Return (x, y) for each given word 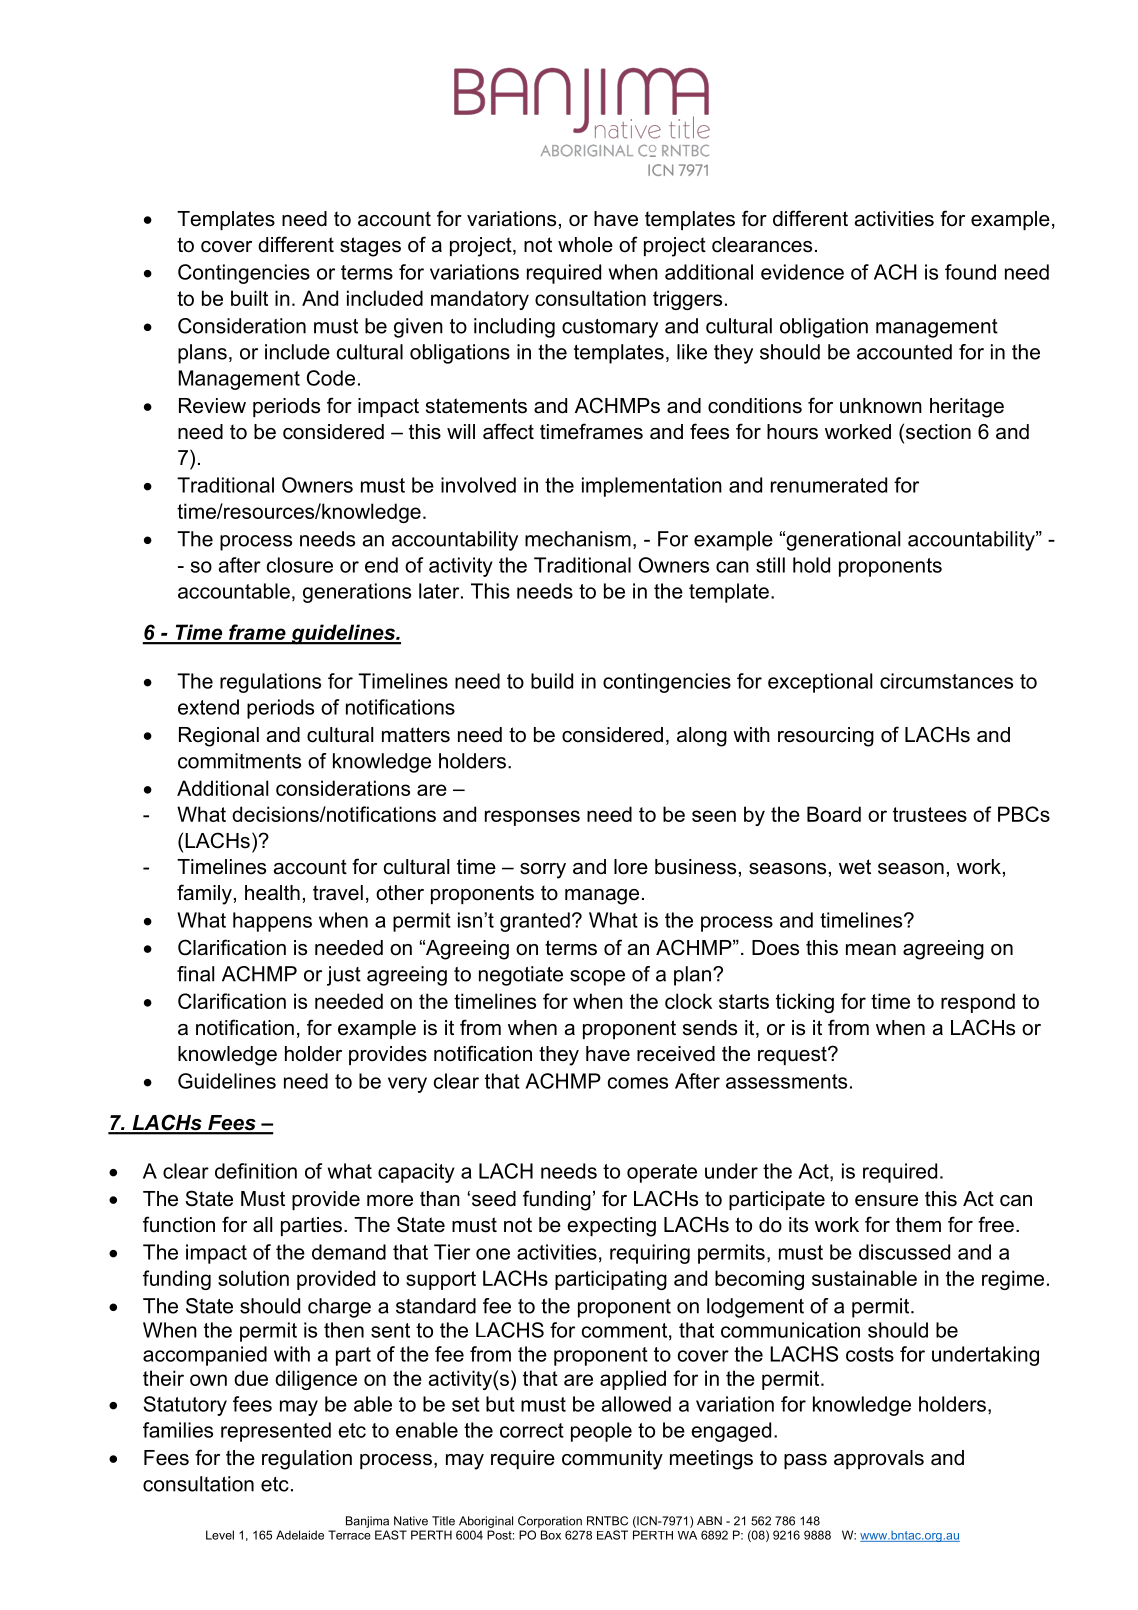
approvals (879, 1459)
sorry (543, 871)
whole (585, 245)
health (272, 893)
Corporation (550, 1522)
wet (855, 867)
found (970, 272)
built (249, 298)
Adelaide (300, 1535)
